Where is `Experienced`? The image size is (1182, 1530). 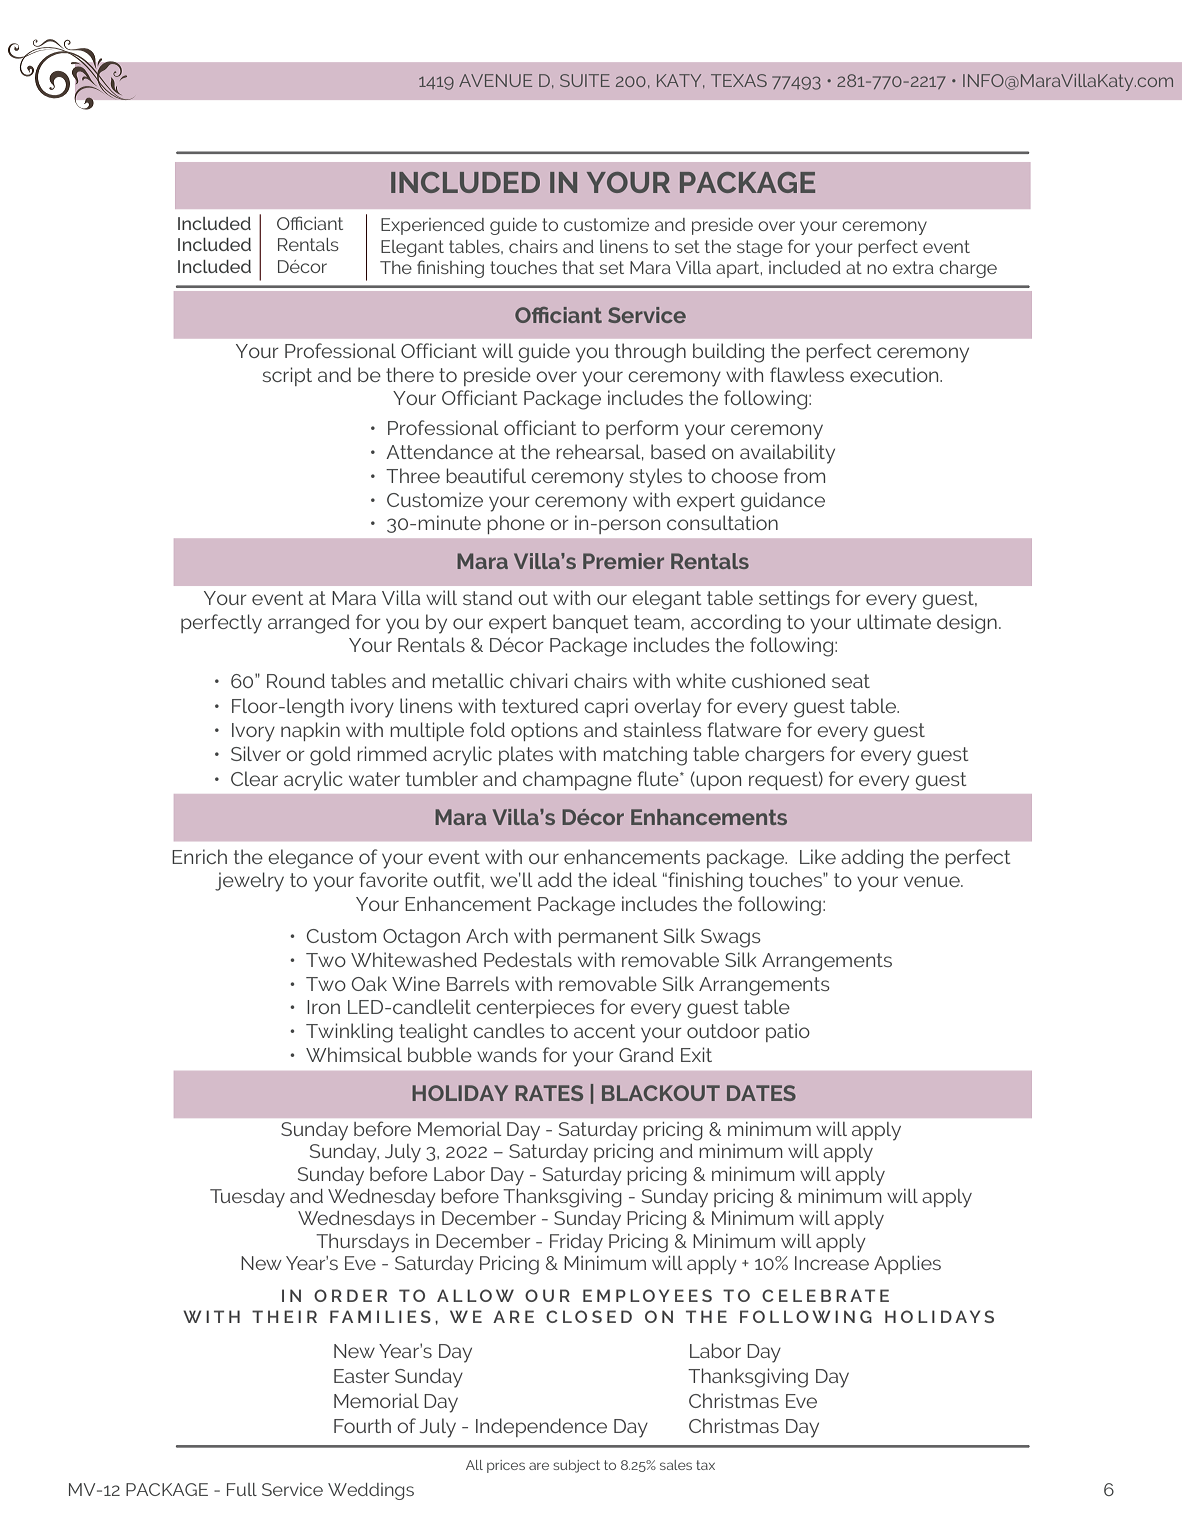
Experienced is located at coordinates (432, 226).
